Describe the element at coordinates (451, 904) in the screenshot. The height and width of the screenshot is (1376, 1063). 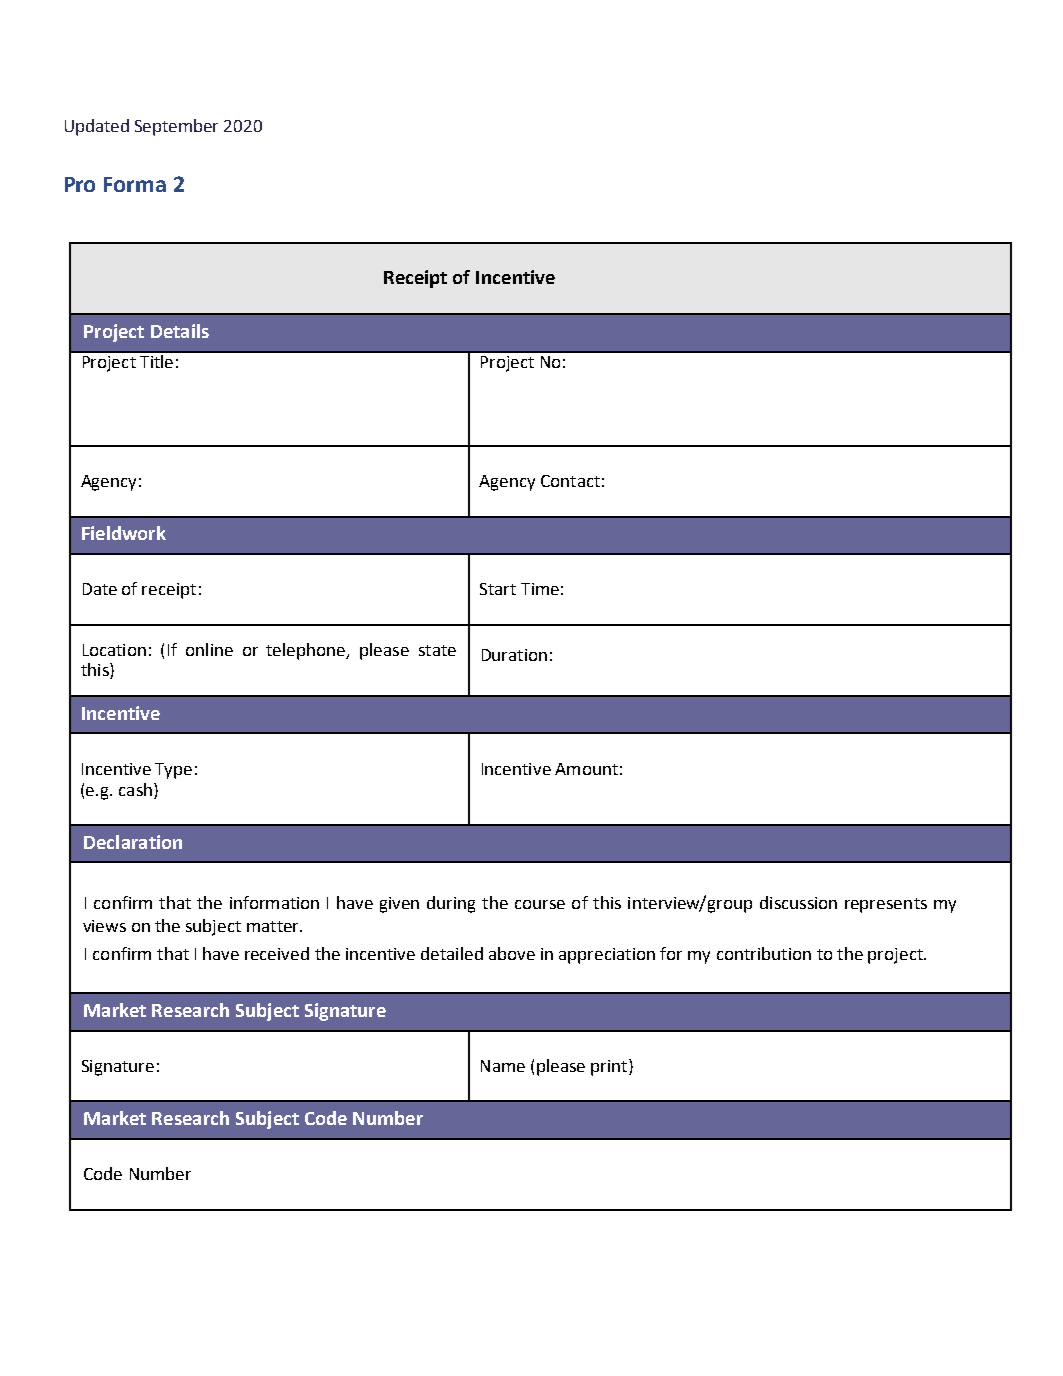
I see `during` at that location.
